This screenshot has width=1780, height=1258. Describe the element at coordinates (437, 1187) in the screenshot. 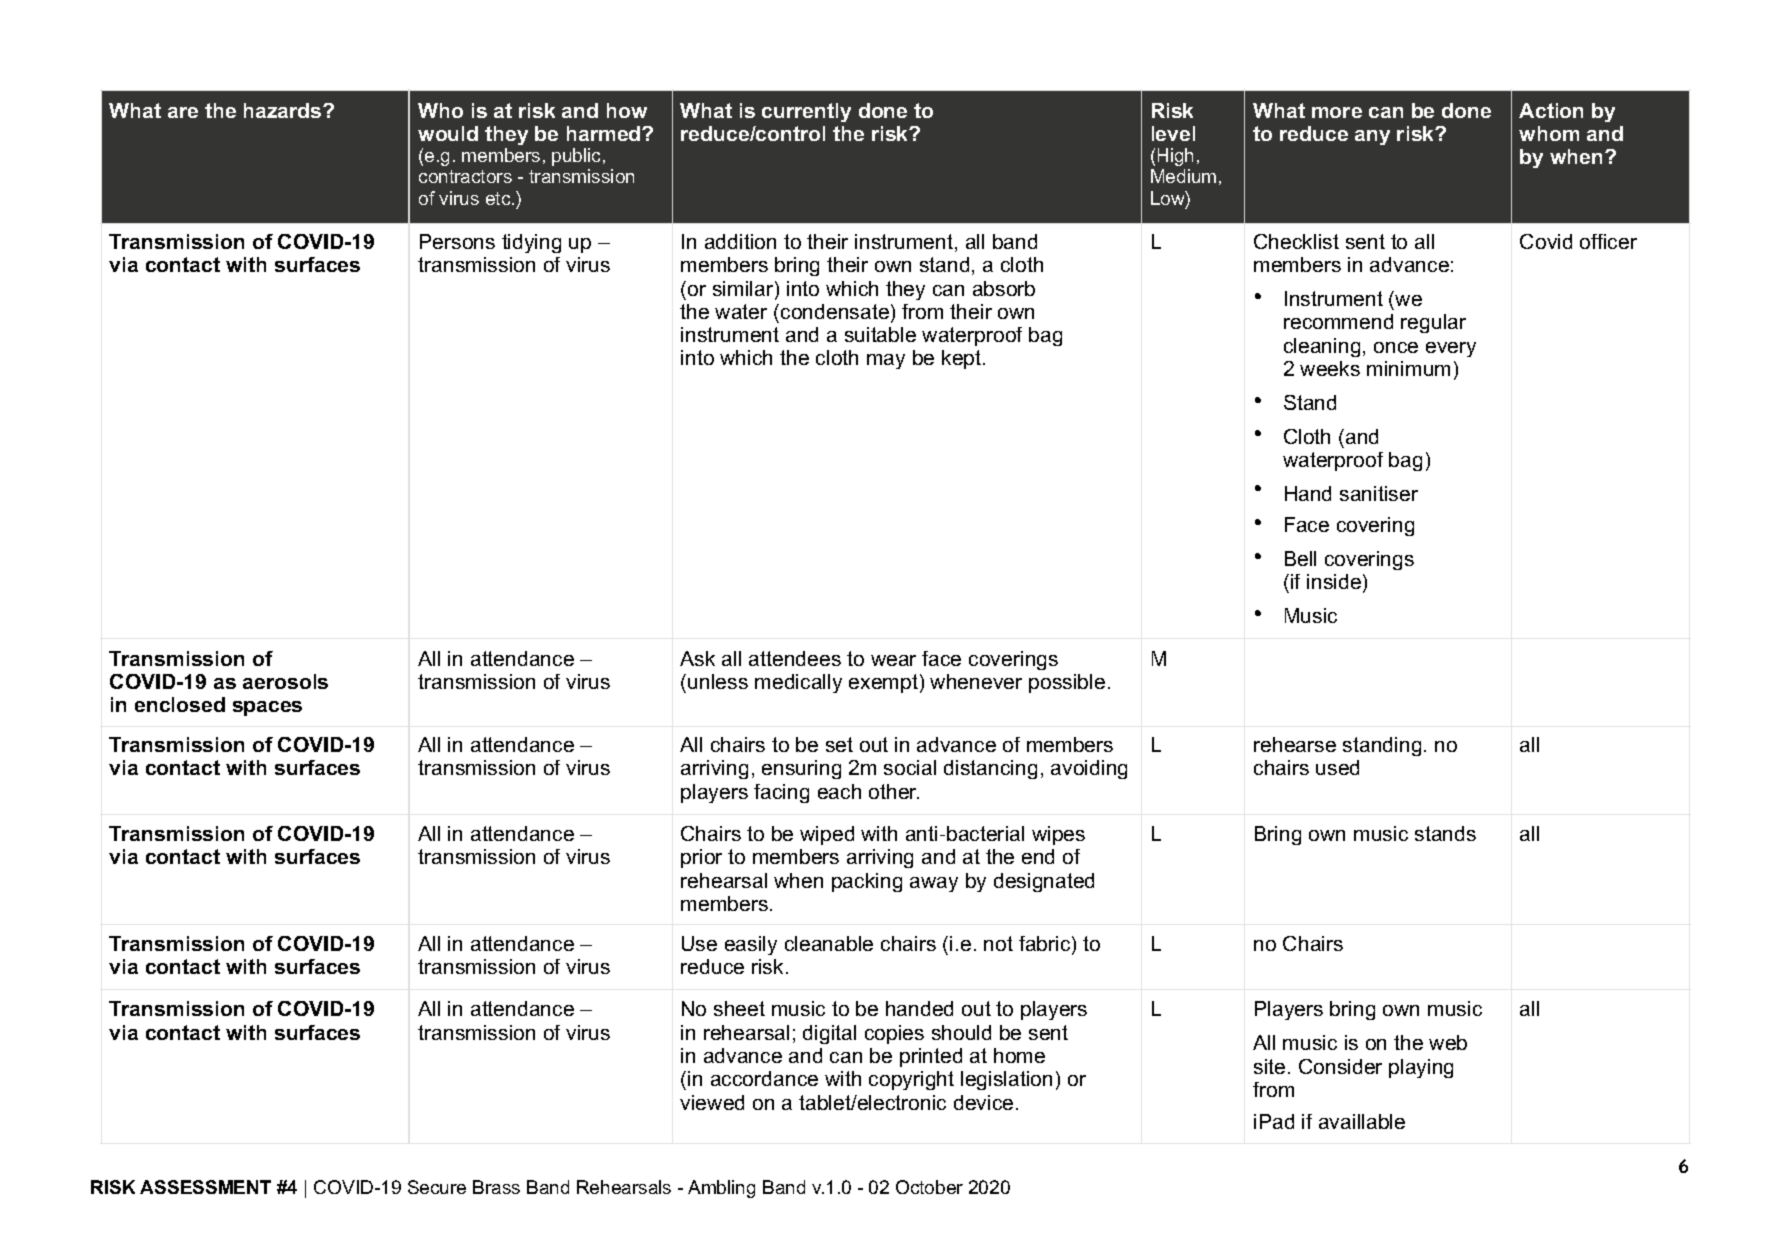

I see `Secure` at that location.
